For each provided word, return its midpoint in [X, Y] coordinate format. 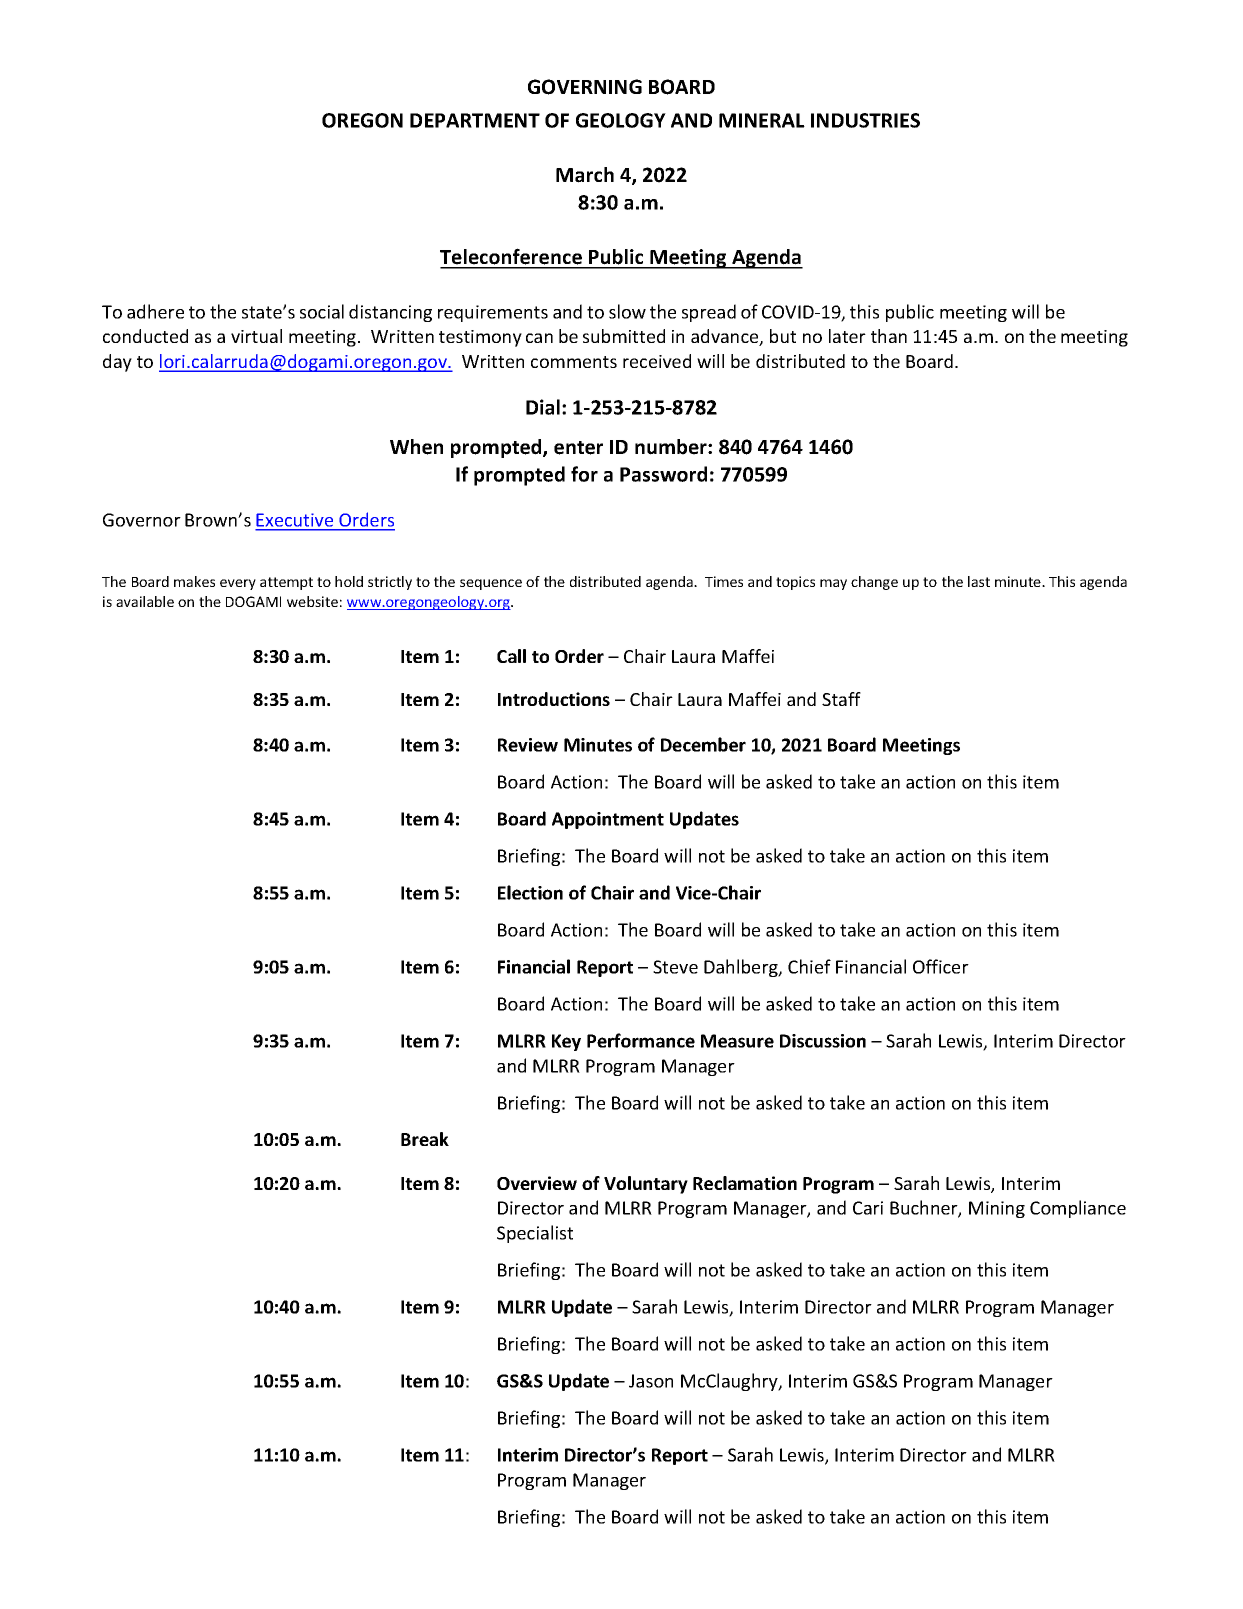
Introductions [554, 699]
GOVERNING [585, 87]
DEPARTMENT [475, 120]
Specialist [535, 1234]
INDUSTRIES [865, 120]
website [312, 601]
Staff [841, 699]
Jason [651, 1381]
